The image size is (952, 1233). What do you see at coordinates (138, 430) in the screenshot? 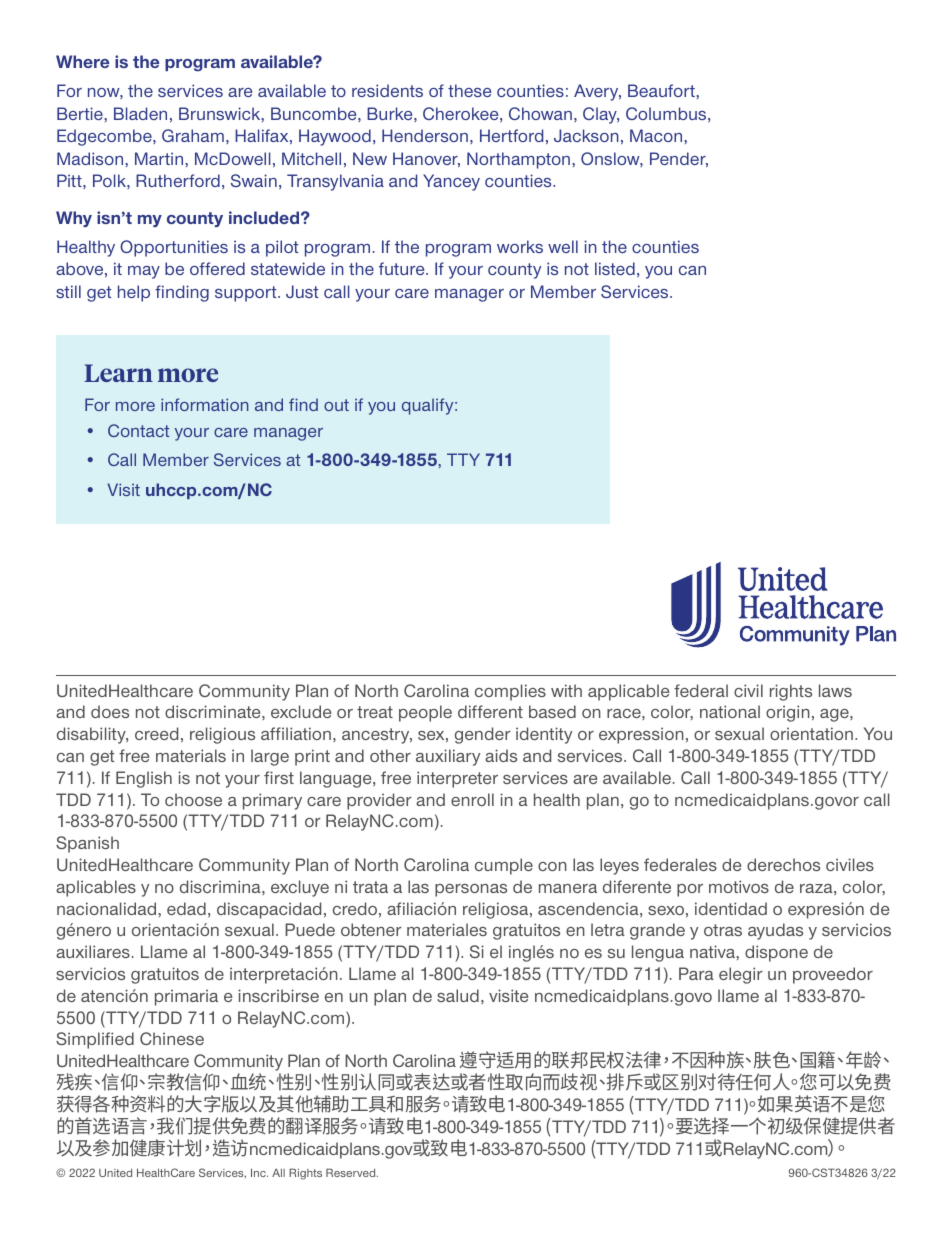
I see `Contact` at bounding box center [138, 430].
